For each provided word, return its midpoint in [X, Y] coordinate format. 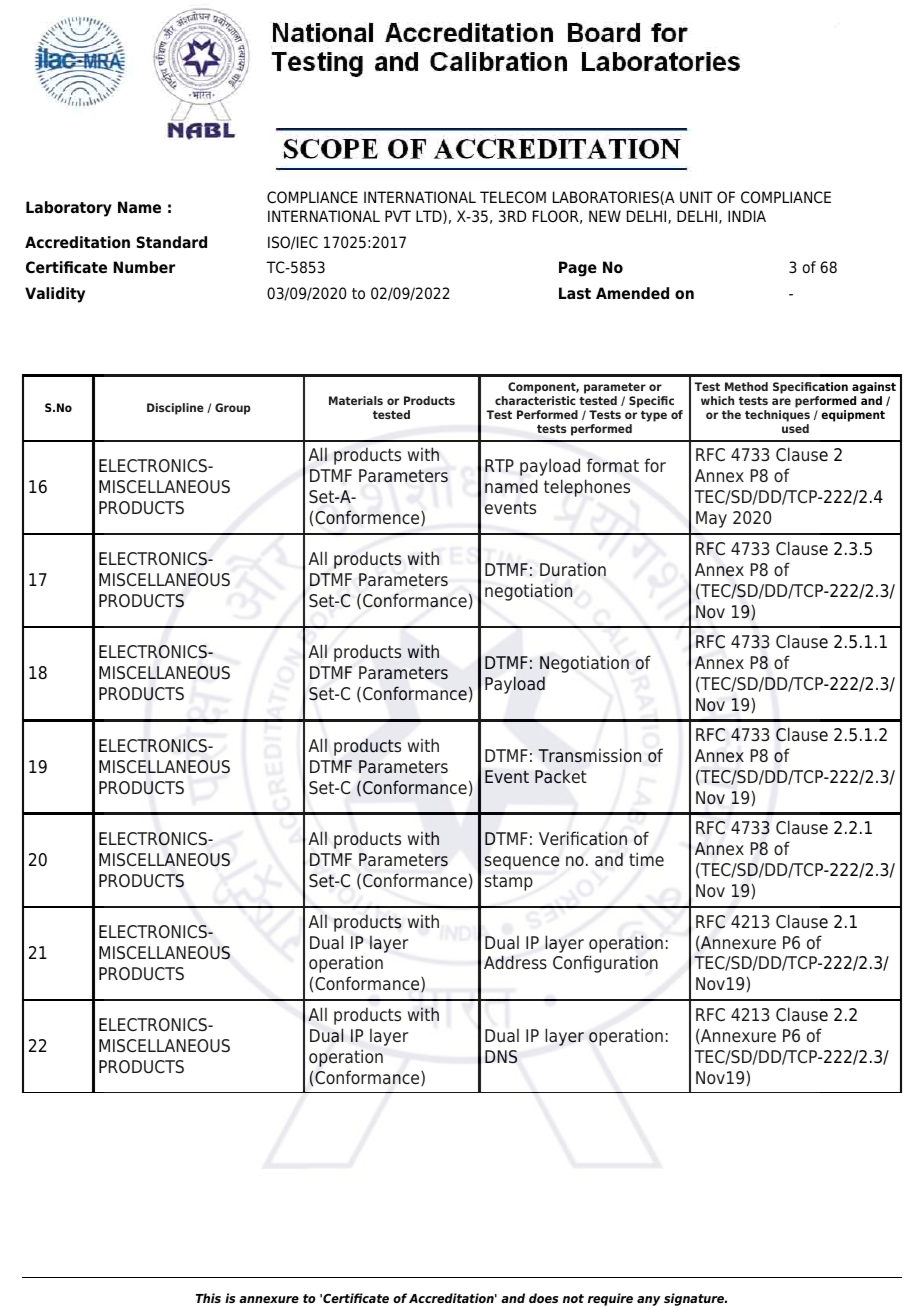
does [543, 1298]
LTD [430, 217]
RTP [499, 465]
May [711, 519]
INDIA [747, 216]
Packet [561, 776]
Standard [172, 242]
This [208, 1298]
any [648, 1301]
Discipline [175, 409]
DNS [501, 1056]
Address [515, 962]
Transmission [589, 755]
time [646, 859]
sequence [522, 863]
